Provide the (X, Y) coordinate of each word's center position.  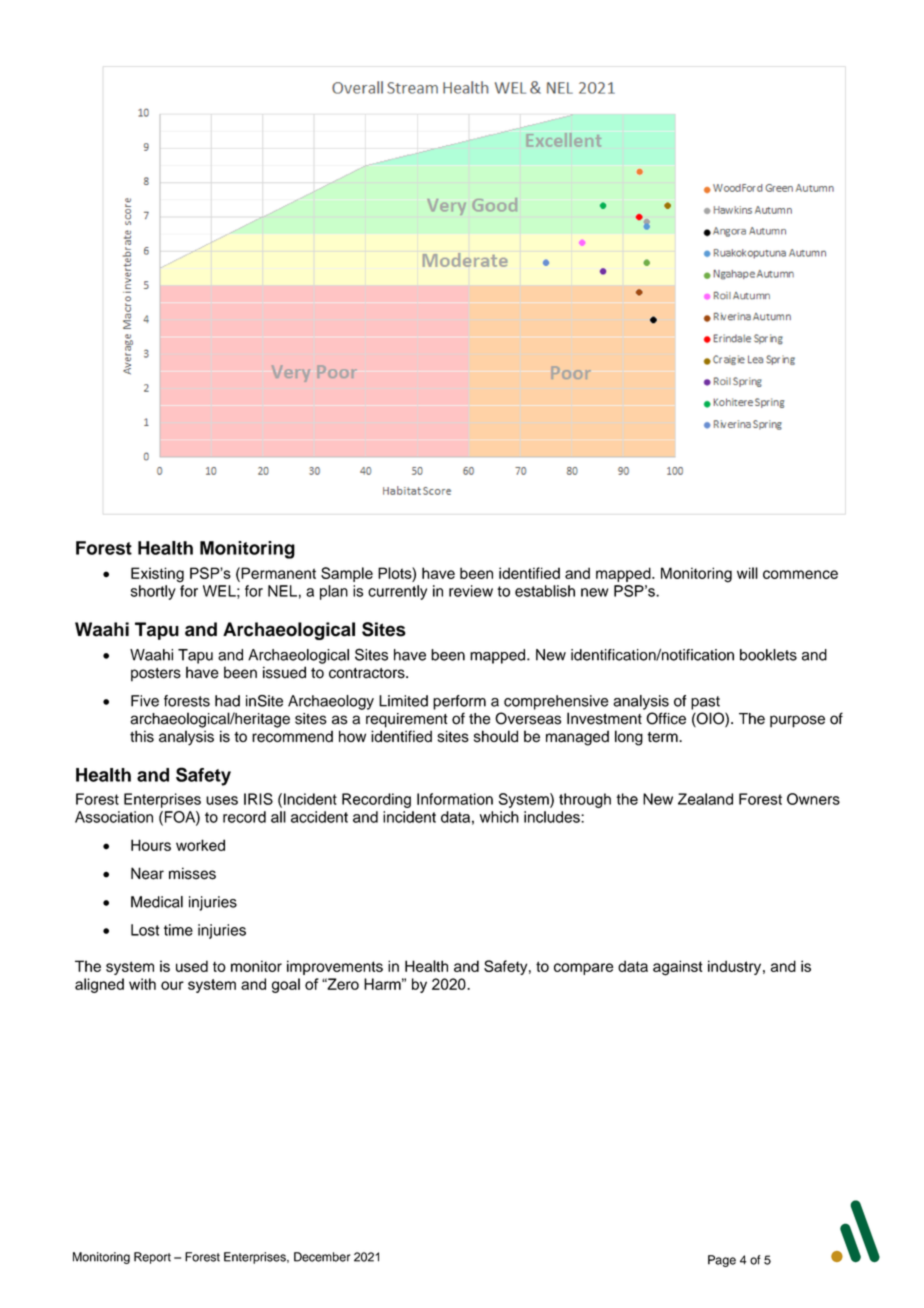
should (496, 736)
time (178, 930)
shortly (153, 592)
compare (584, 969)
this (142, 736)
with (142, 984)
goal (286, 985)
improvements (335, 967)
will (747, 573)
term (663, 737)
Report (152, 1258)
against (678, 968)
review (471, 591)
